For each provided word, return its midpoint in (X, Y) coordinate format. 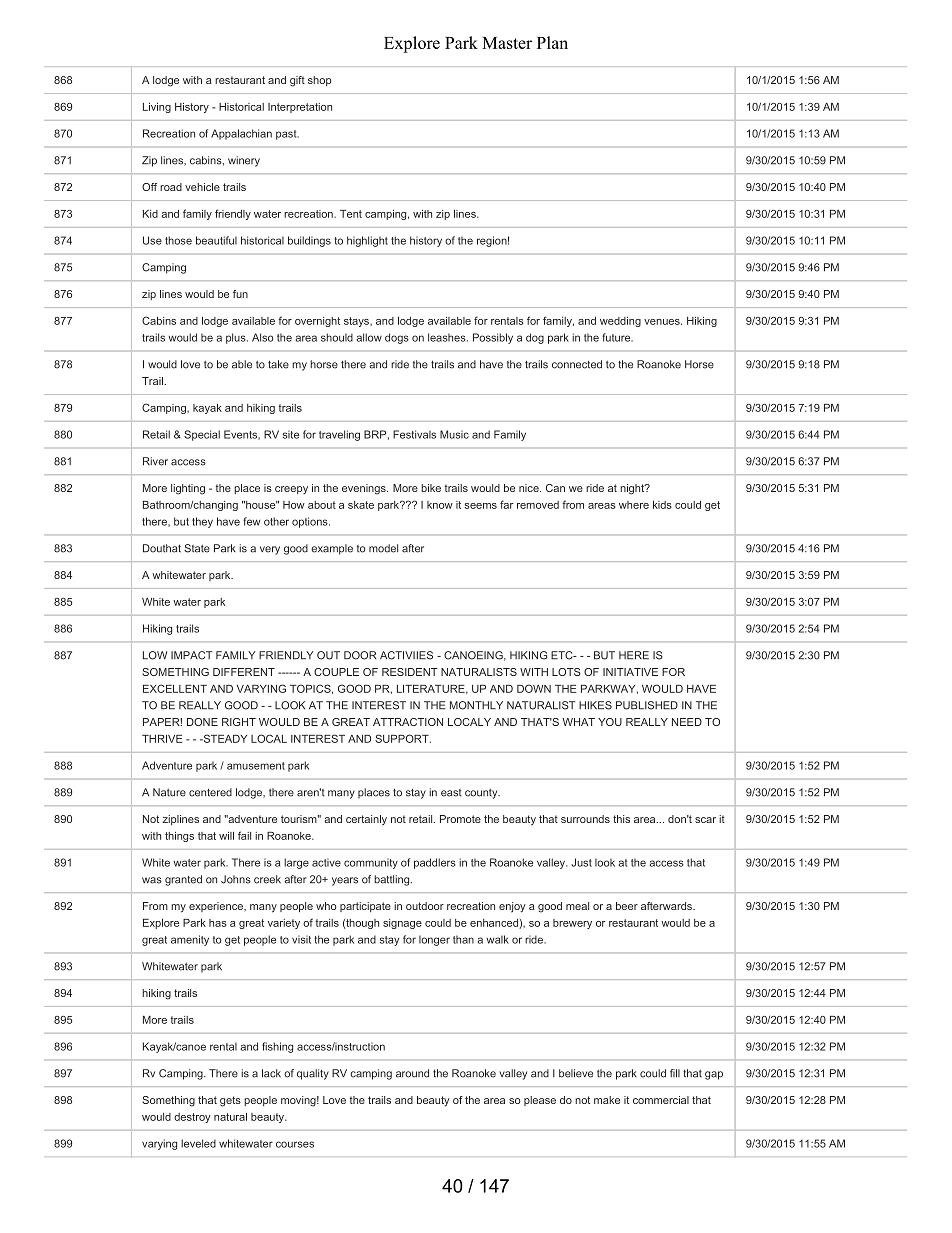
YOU (610, 722)
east (451, 793)
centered (210, 792)
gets (230, 1101)
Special (202, 435)
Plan (552, 42)
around (412, 1073)
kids (662, 505)
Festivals (414, 434)
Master (507, 43)
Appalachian (241, 134)
